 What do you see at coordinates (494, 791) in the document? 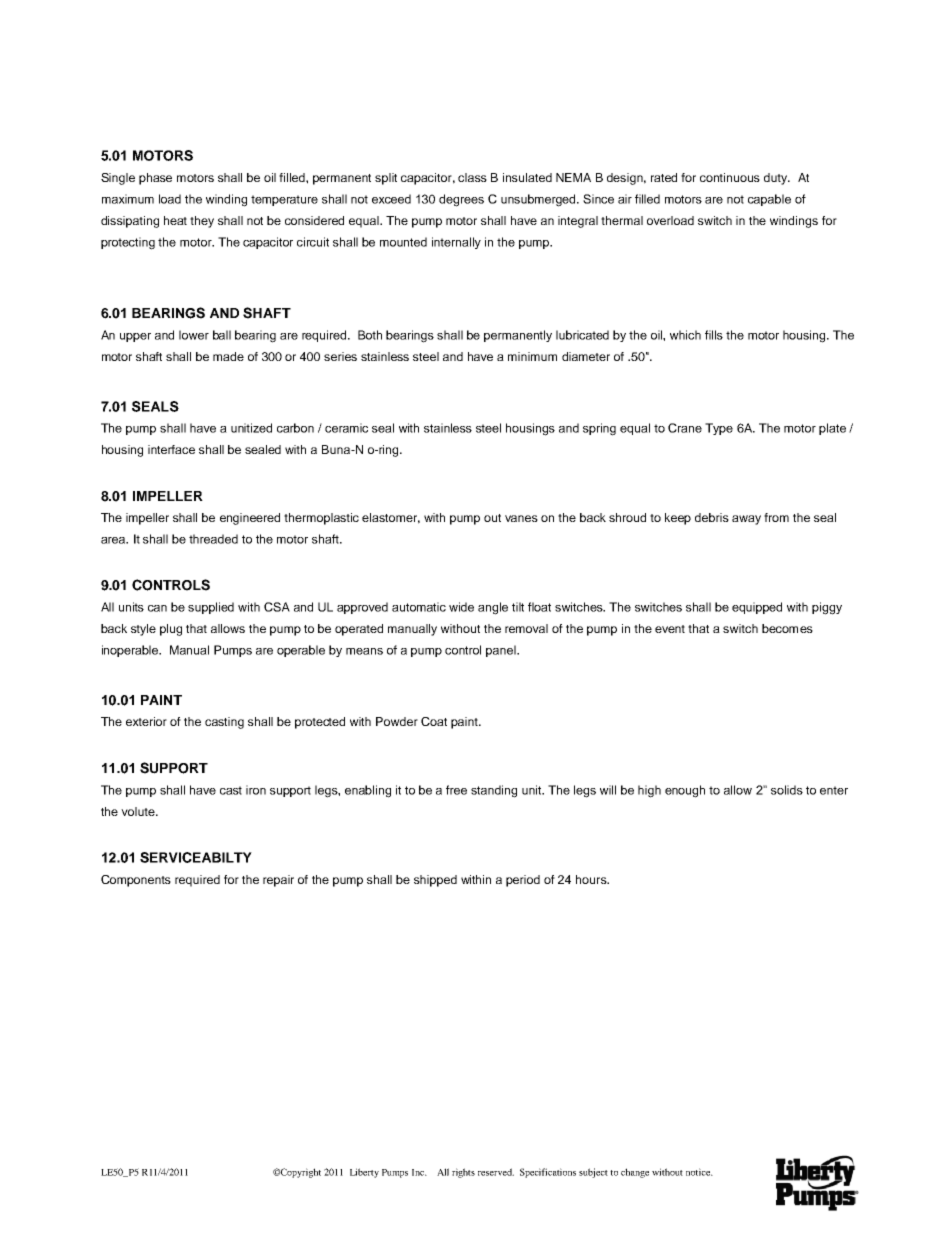
I see `standing` at bounding box center [494, 791].
